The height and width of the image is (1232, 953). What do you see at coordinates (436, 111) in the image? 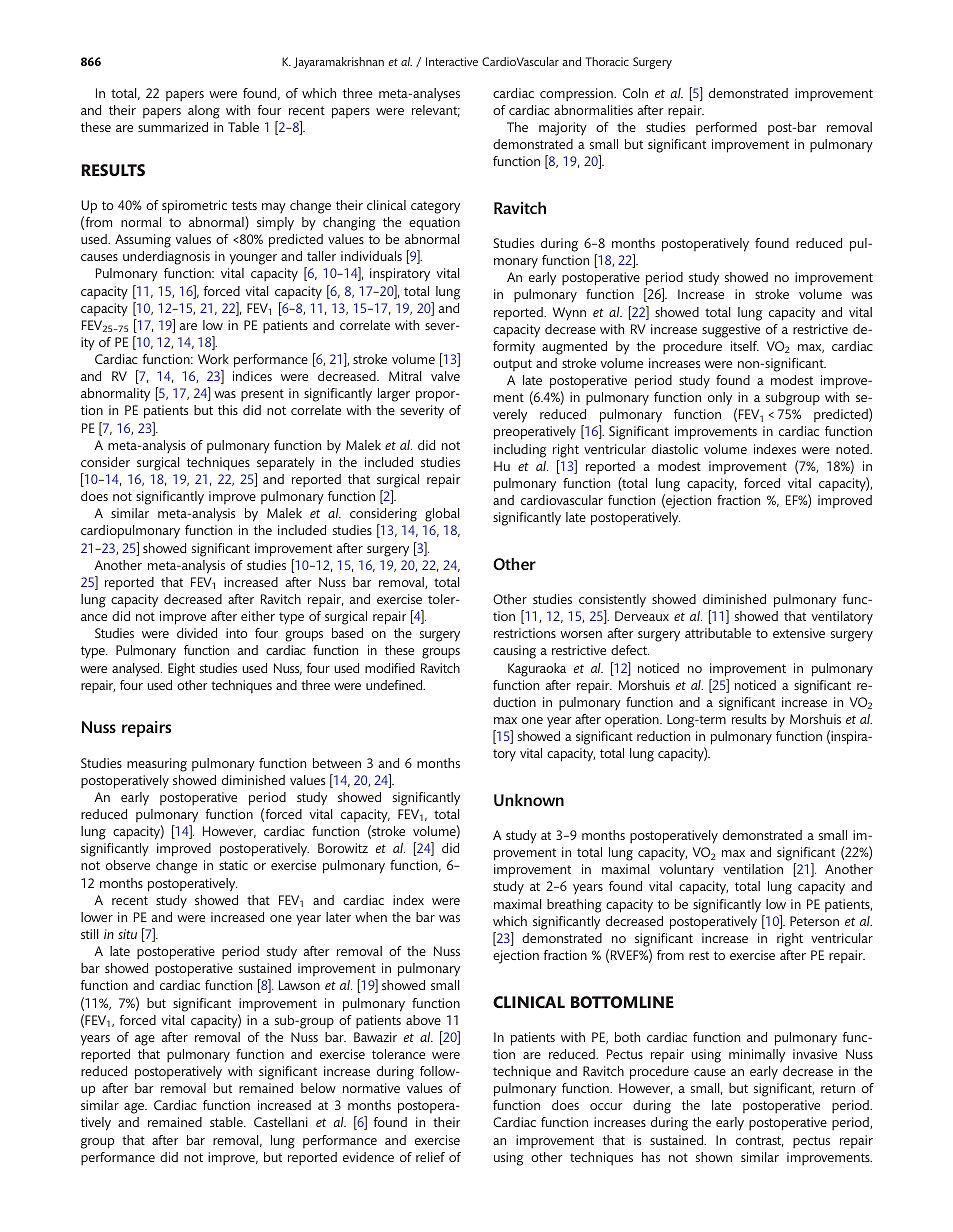
I see `relevant` at bounding box center [436, 111].
